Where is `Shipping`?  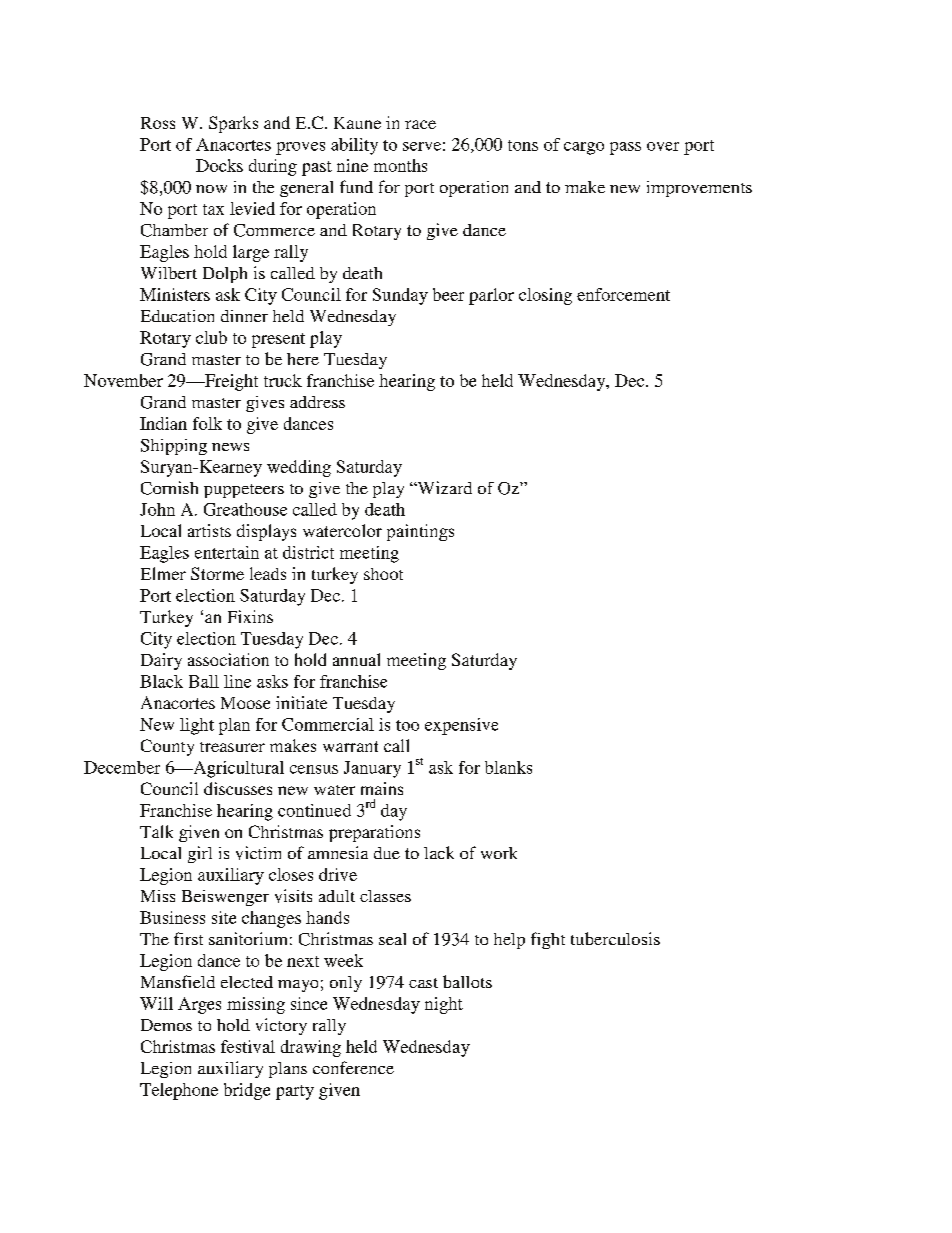 Shipping is located at coordinates (174, 447).
